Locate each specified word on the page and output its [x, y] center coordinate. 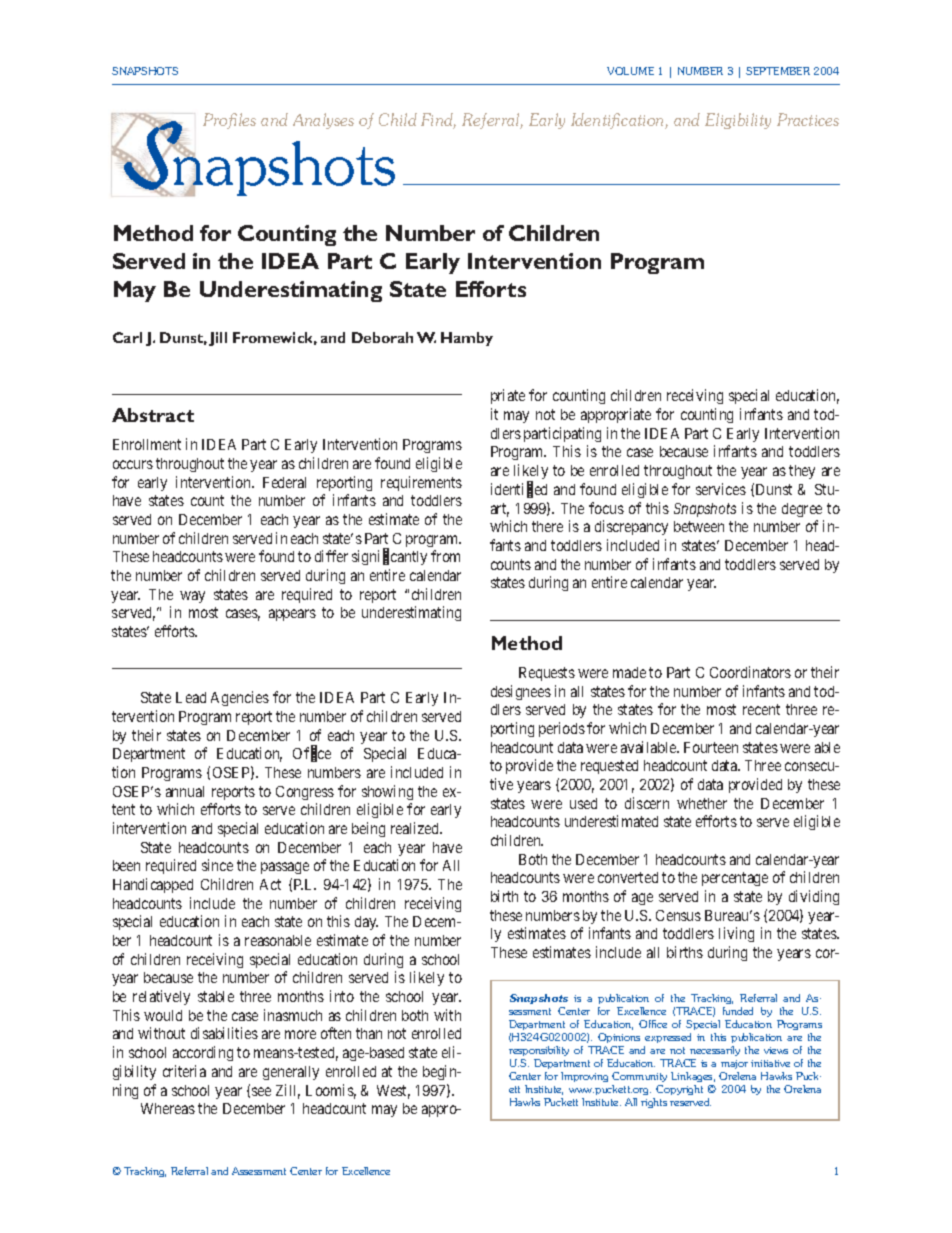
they [802, 472]
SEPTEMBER [778, 71]
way [192, 597]
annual [185, 791]
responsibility [539, 1051]
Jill [218, 339]
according [203, 1053]
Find [438, 121]
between [699, 526]
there [547, 526]
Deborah [382, 337]
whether [702, 803]
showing [387, 792]
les [247, 119]
